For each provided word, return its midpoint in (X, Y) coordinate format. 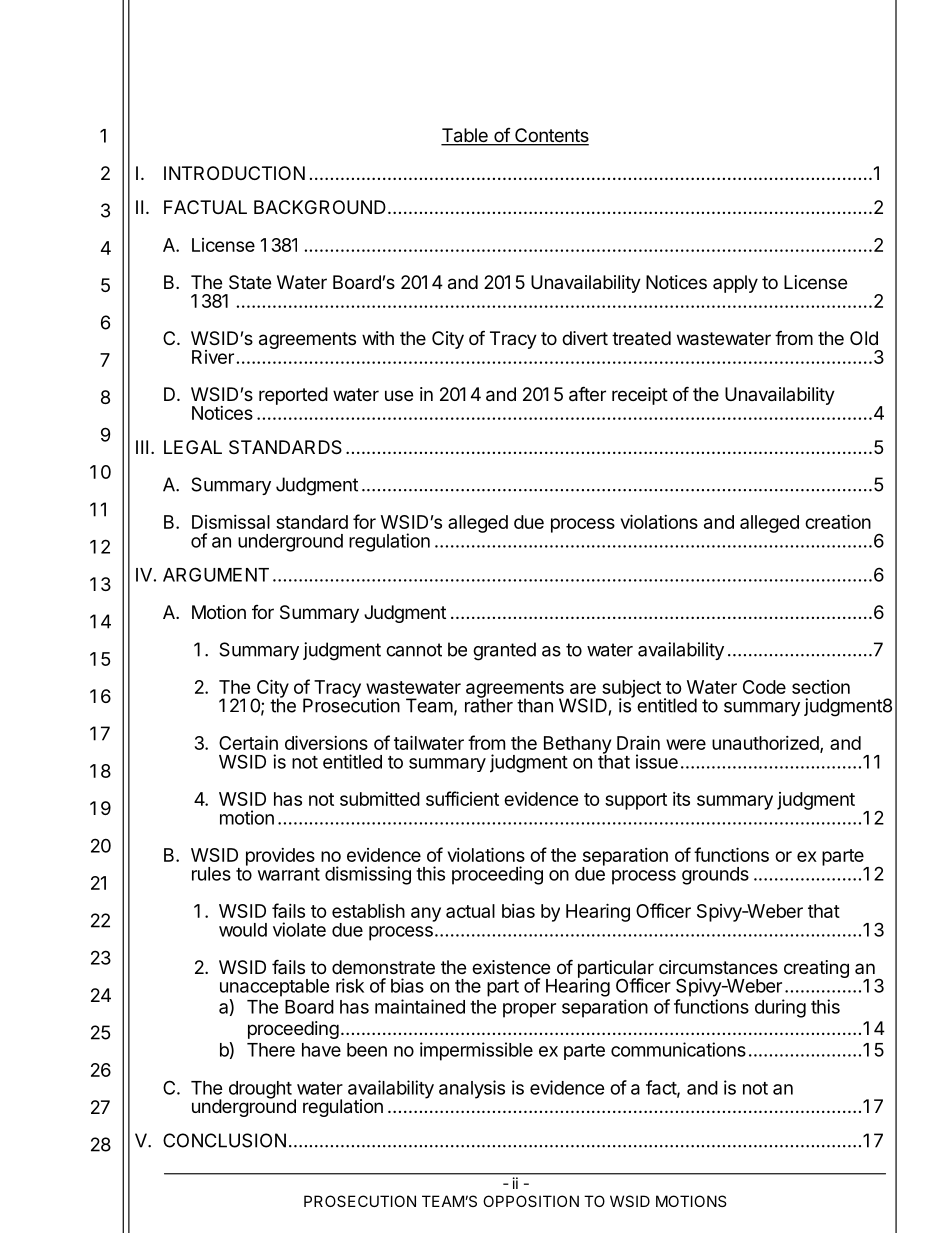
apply (735, 284)
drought (260, 1090)
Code (764, 687)
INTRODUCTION (234, 173)
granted (504, 651)
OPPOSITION (531, 1201)
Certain (248, 742)
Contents (551, 136)
